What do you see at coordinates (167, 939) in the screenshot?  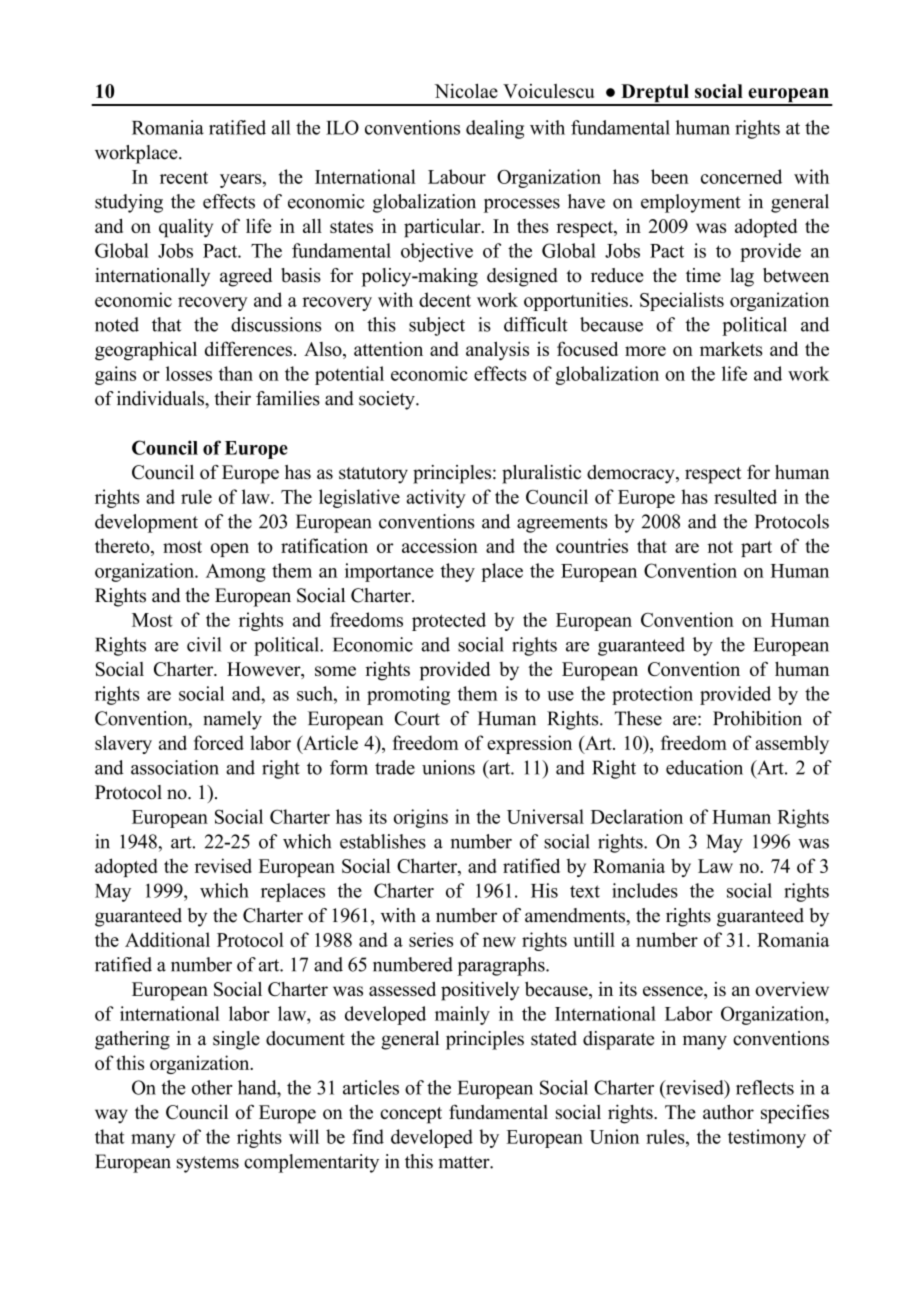 I see `Additional` at bounding box center [167, 939].
